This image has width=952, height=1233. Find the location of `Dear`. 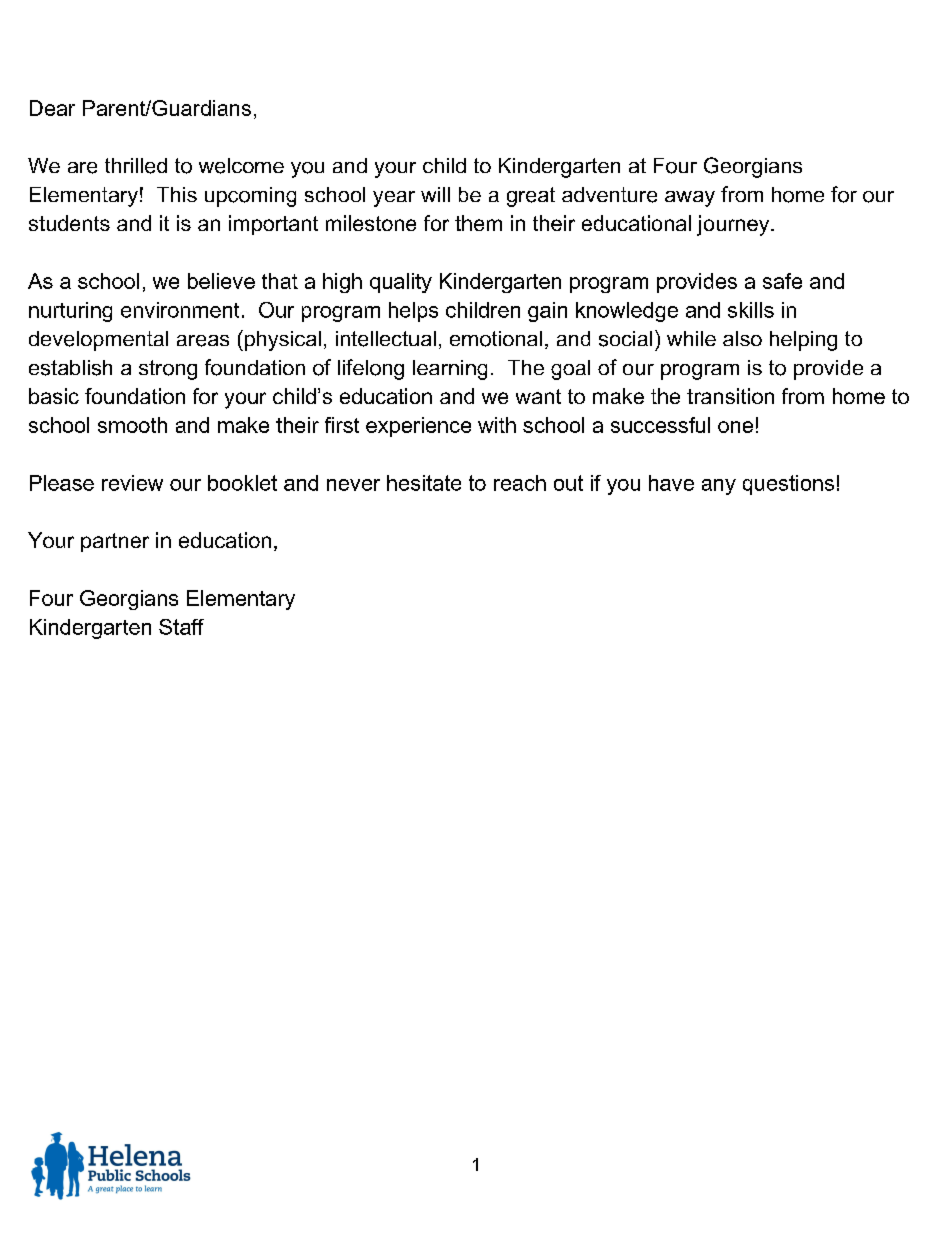

Dear is located at coordinates (52, 108).
